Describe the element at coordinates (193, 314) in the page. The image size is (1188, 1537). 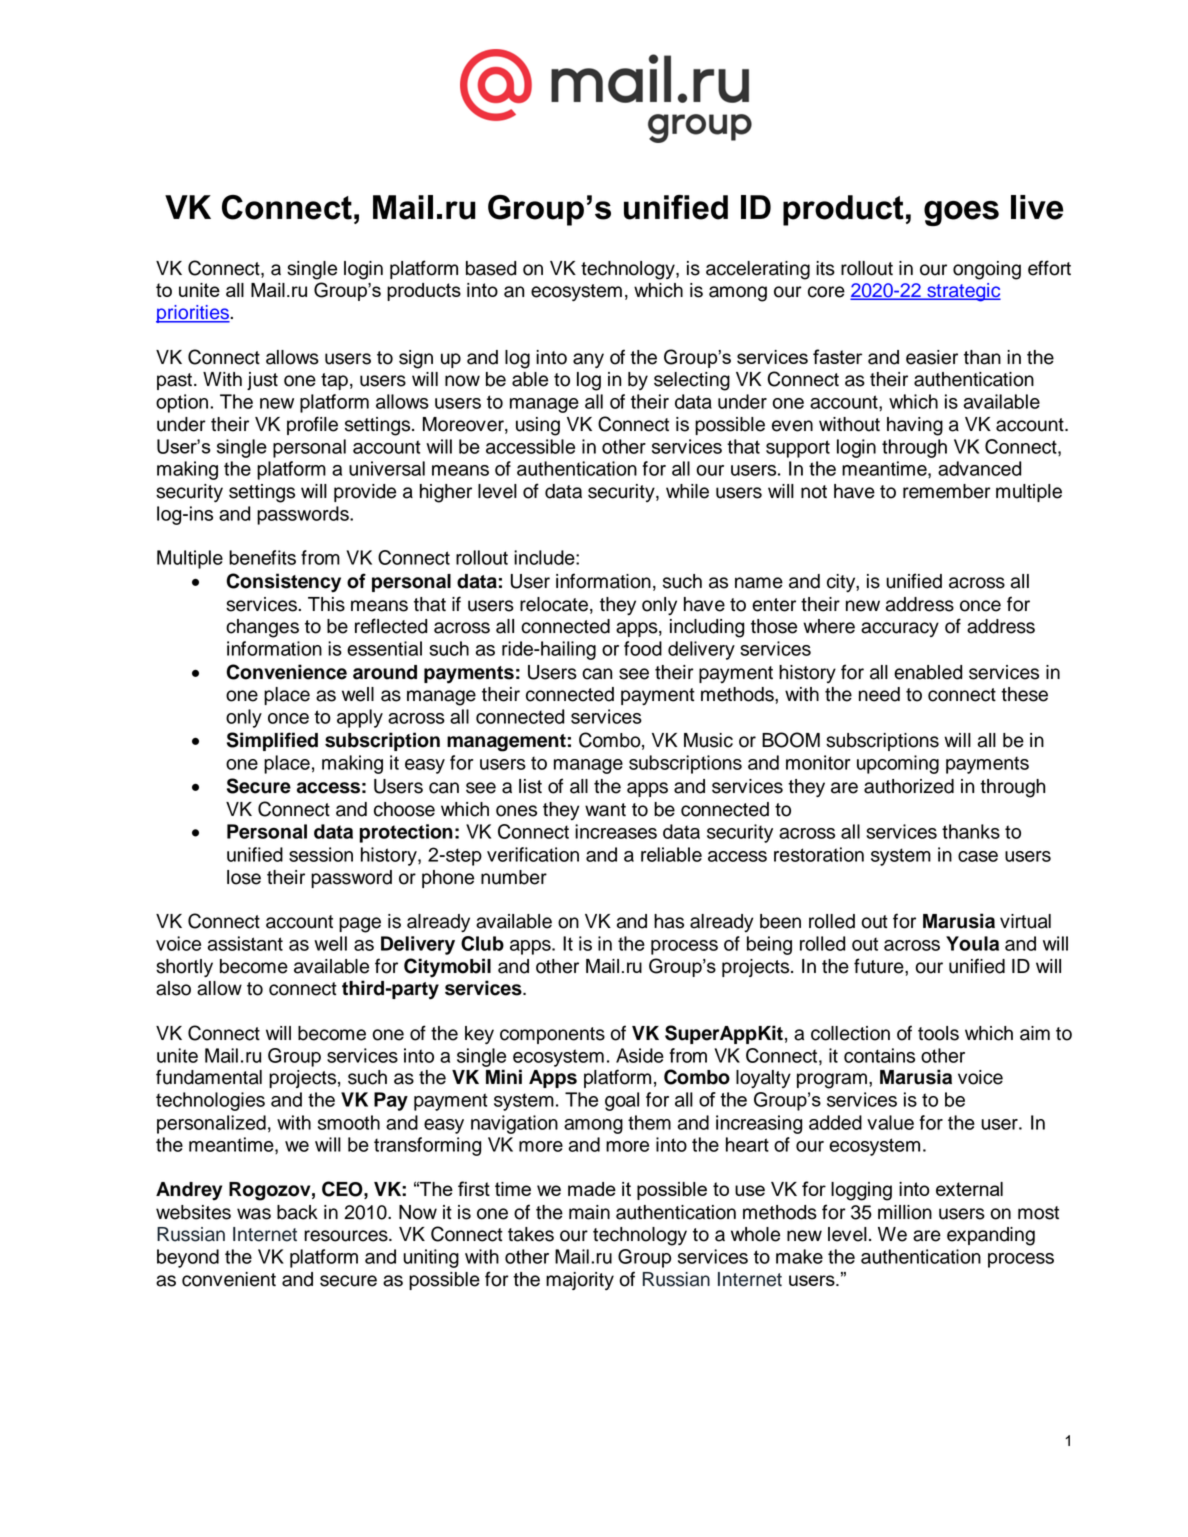
I see `priorities` at that location.
